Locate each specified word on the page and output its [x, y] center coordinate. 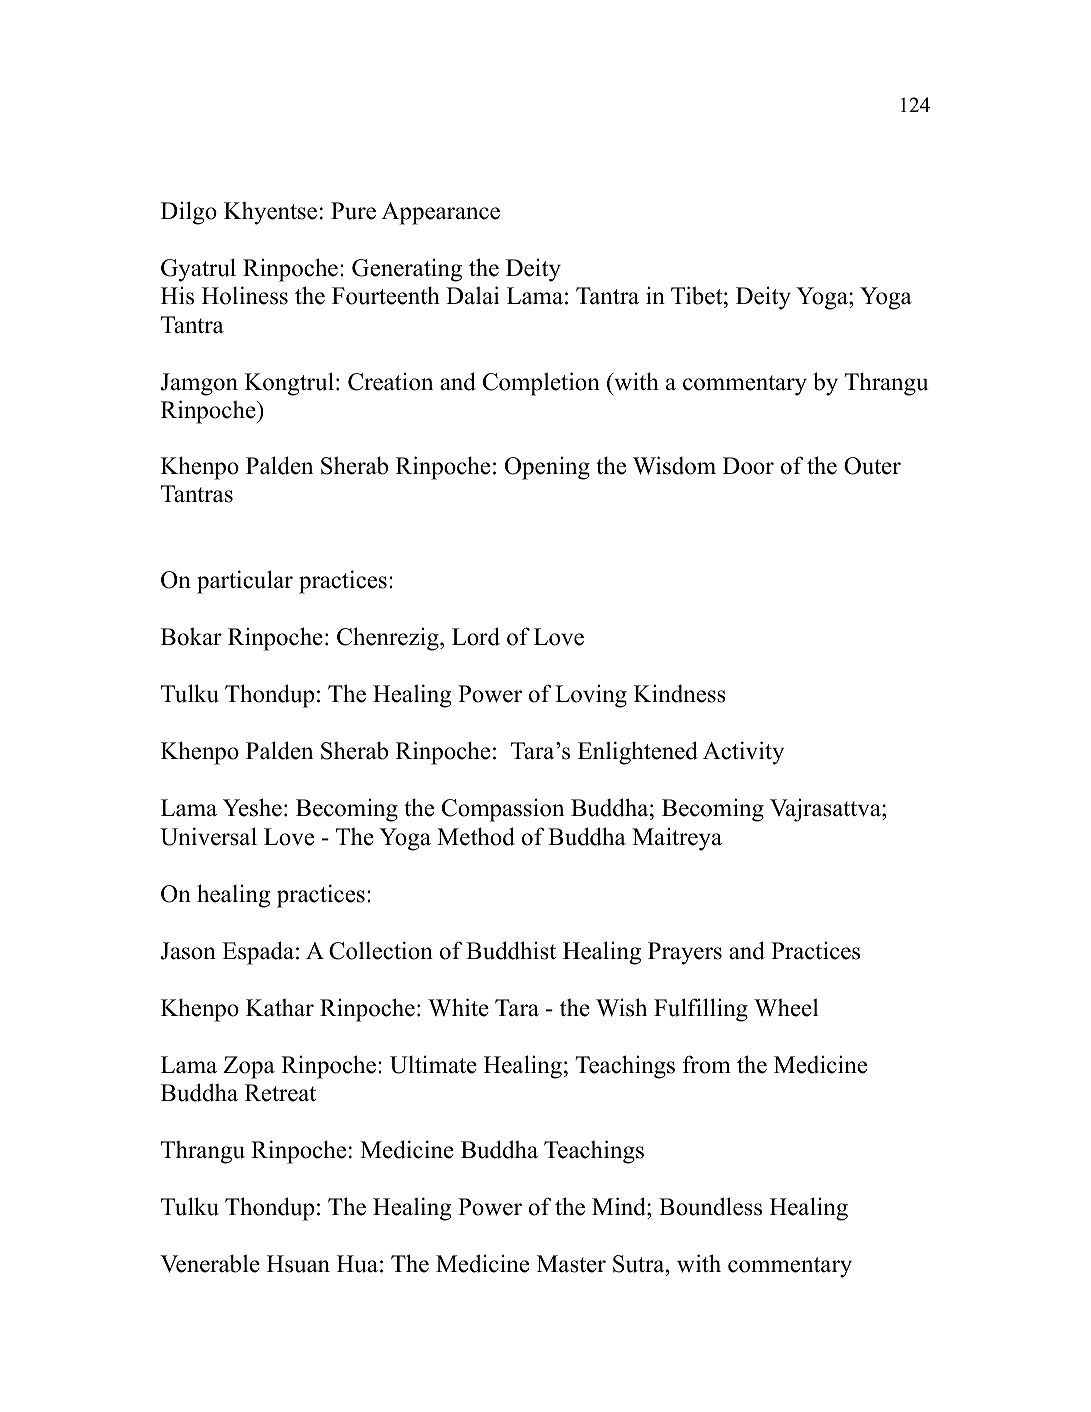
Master [571, 1264]
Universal [208, 836]
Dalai [472, 295]
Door [748, 466]
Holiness [245, 295]
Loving [591, 696]
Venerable [210, 1263]
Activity [743, 753]
